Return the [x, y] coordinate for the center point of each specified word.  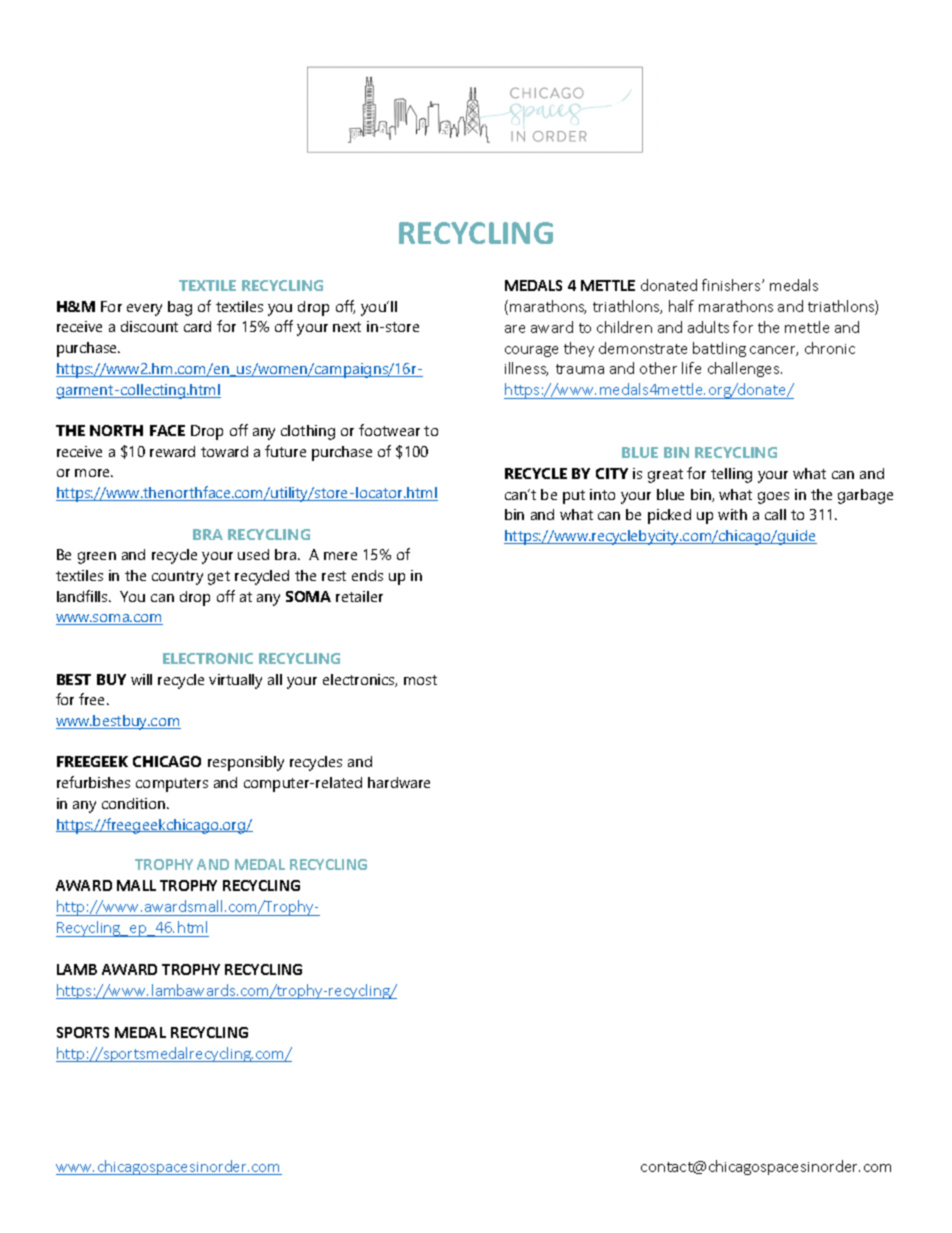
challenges [745, 369]
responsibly [246, 763]
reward [172, 451]
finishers [732, 285]
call [775, 514]
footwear [389, 430]
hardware [399, 782]
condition [133, 803]
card [197, 326]
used [253, 554]
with [732, 514]
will [141, 679]
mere [340, 556]
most [420, 680]
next [347, 327]
